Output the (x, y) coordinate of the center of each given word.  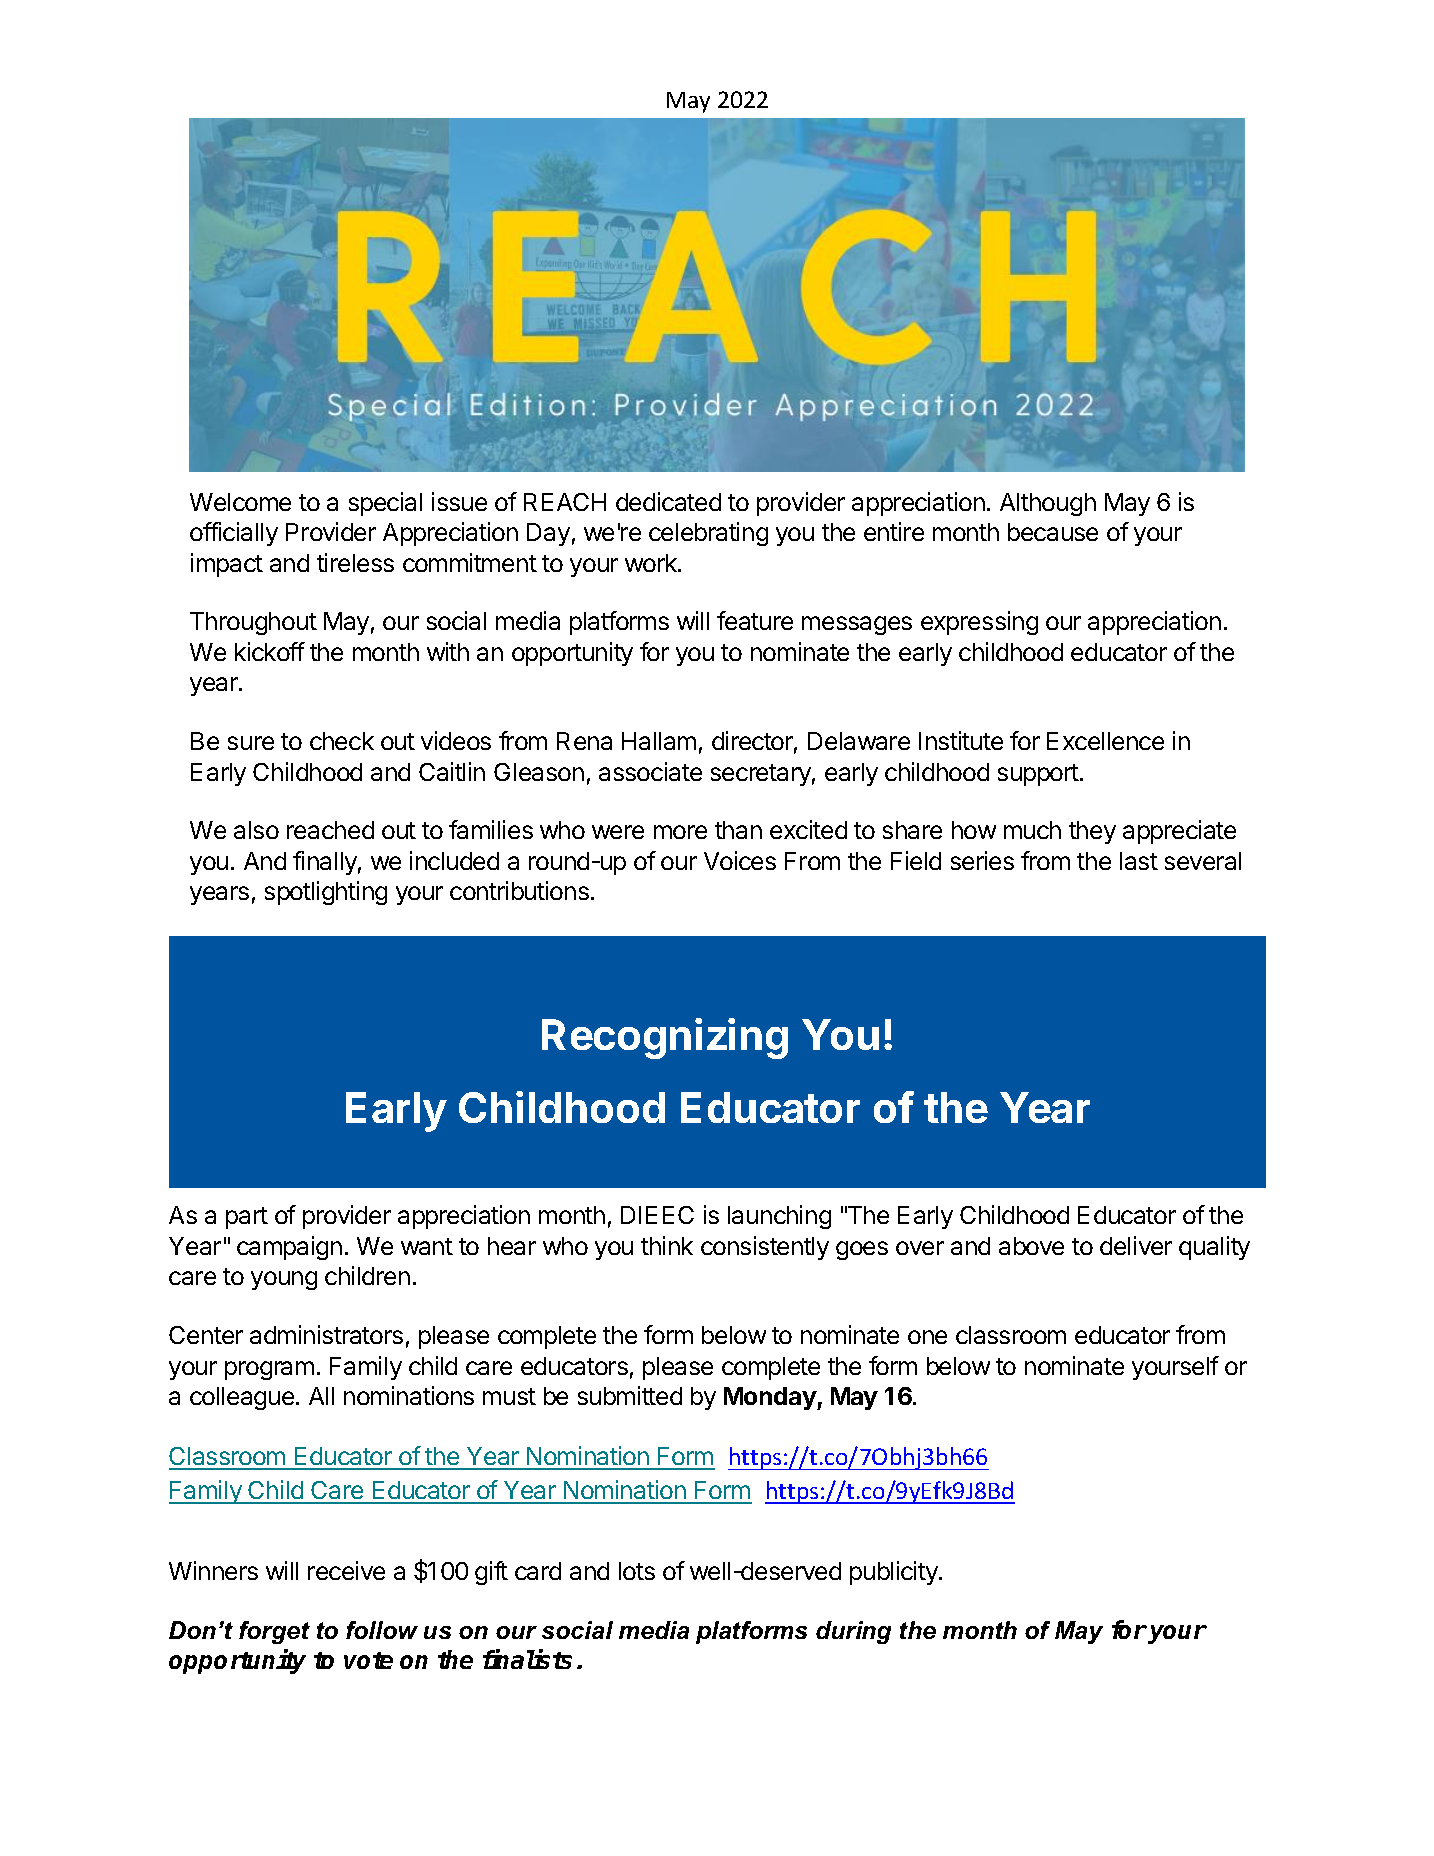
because (1053, 532)
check (342, 741)
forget (274, 1632)
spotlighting (326, 893)
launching (779, 1217)
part (247, 1218)
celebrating (708, 534)
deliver (1136, 1245)
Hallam (659, 741)
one (927, 1337)
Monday (771, 1398)
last (1139, 861)
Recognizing (665, 1038)
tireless (355, 562)
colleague (242, 1398)
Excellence (1105, 741)
